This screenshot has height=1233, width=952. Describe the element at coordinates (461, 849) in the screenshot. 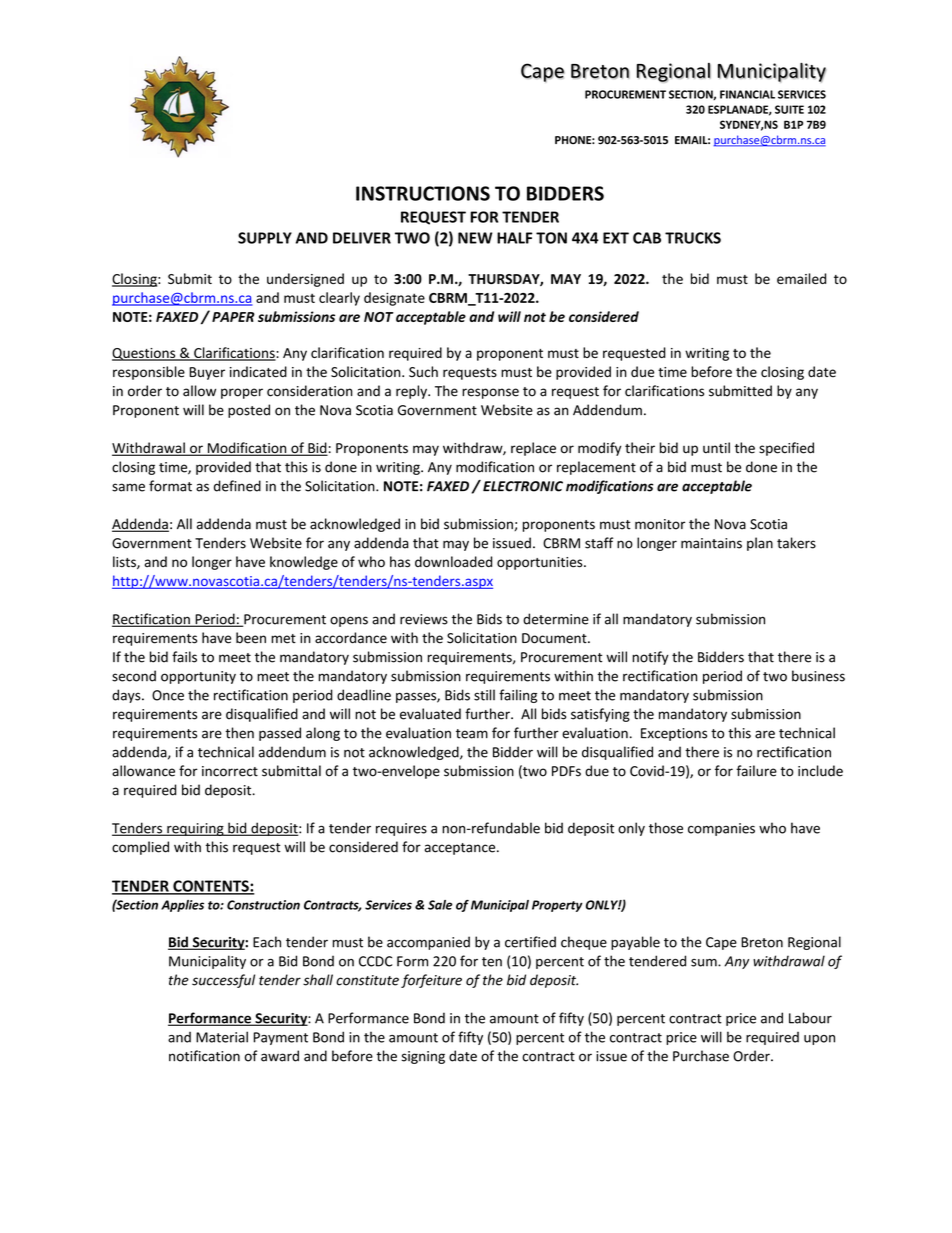

I see `acceptance` at that location.
